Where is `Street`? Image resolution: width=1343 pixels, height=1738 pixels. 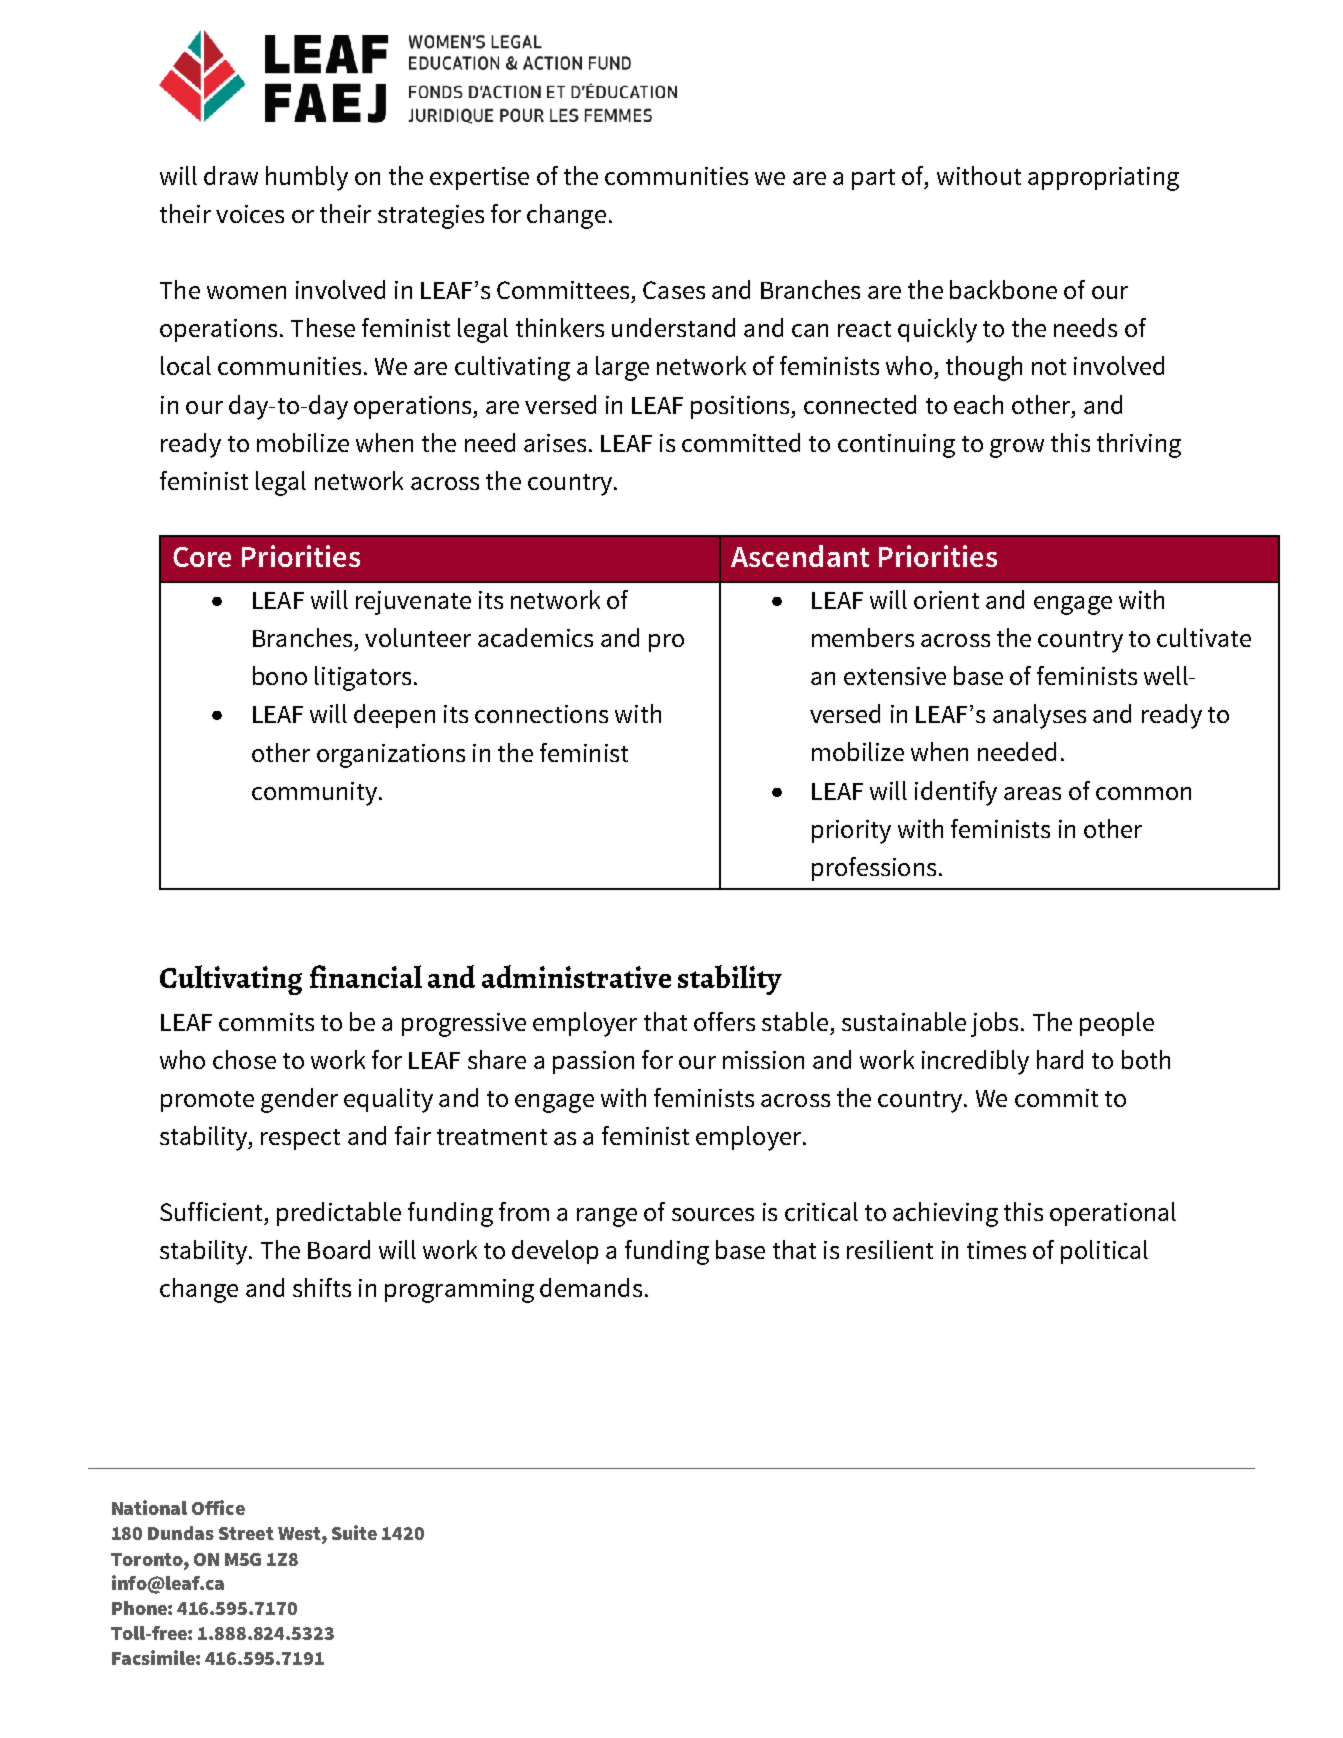 Street is located at coordinates (246, 1533).
